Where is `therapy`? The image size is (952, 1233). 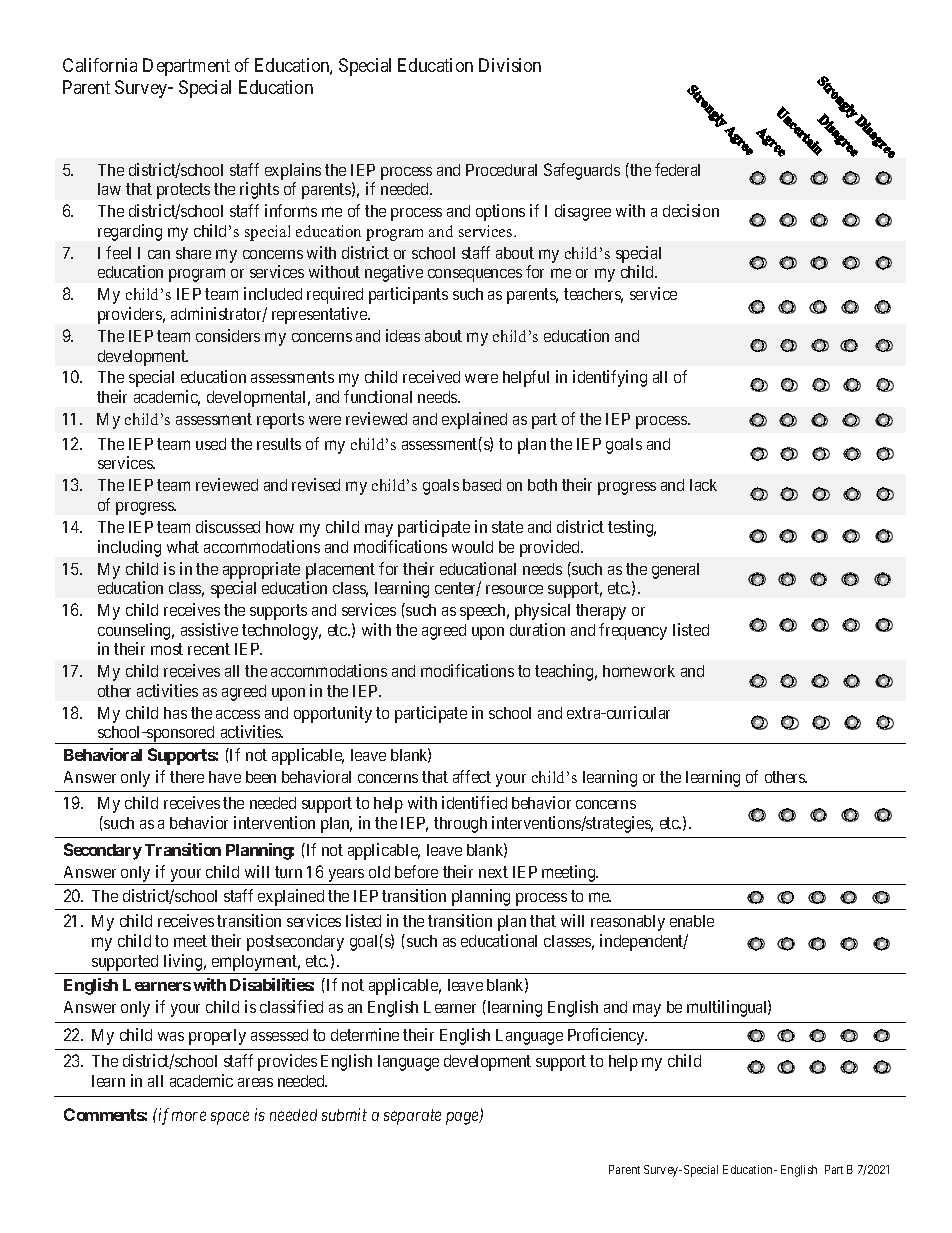
therapy is located at coordinates (601, 612).
